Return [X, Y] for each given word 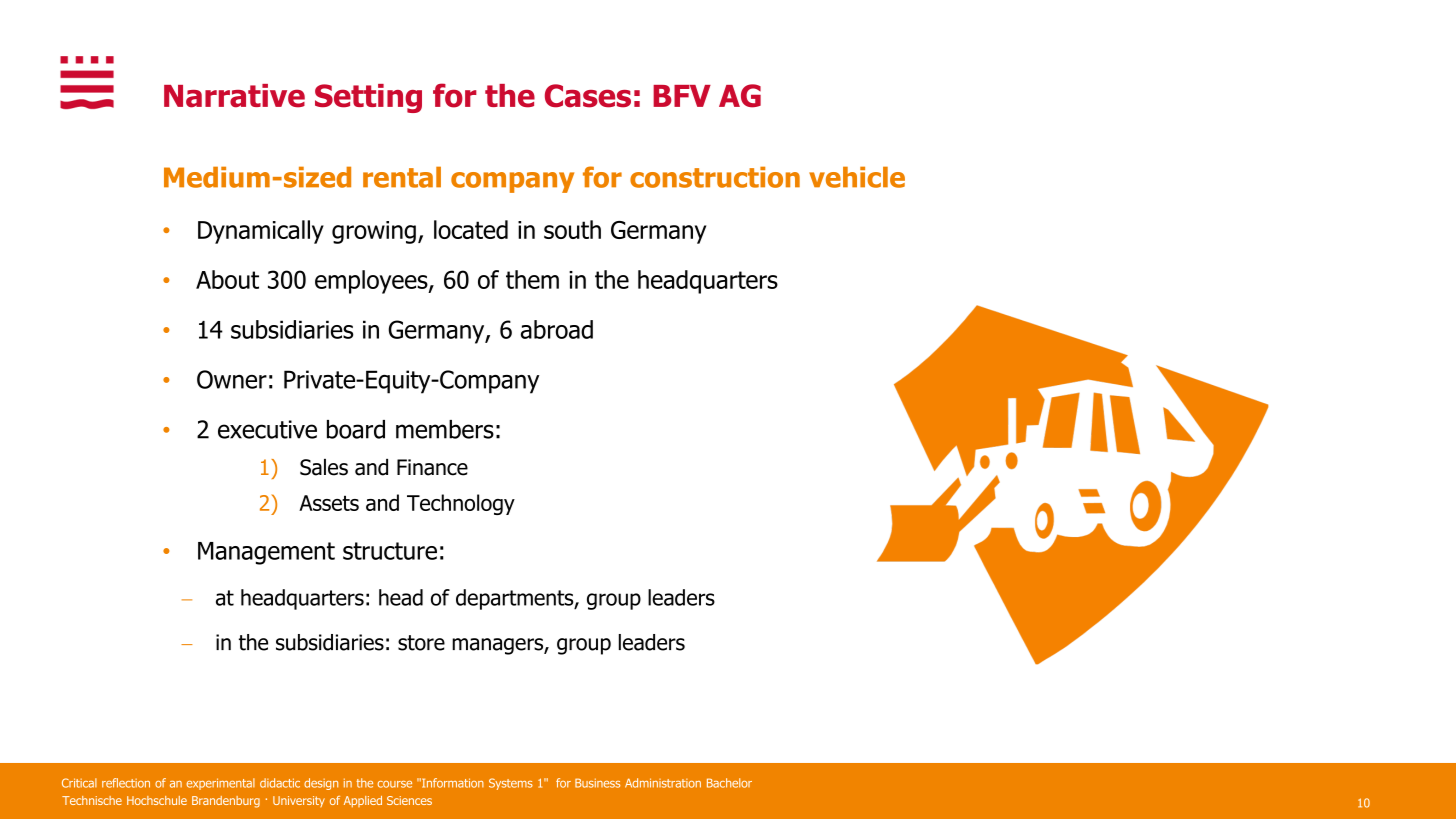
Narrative [234, 96]
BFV [682, 96]
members [445, 429]
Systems [511, 784]
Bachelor [729, 783]
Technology [461, 504]
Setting [368, 98]
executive [267, 429]
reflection [126, 783]
